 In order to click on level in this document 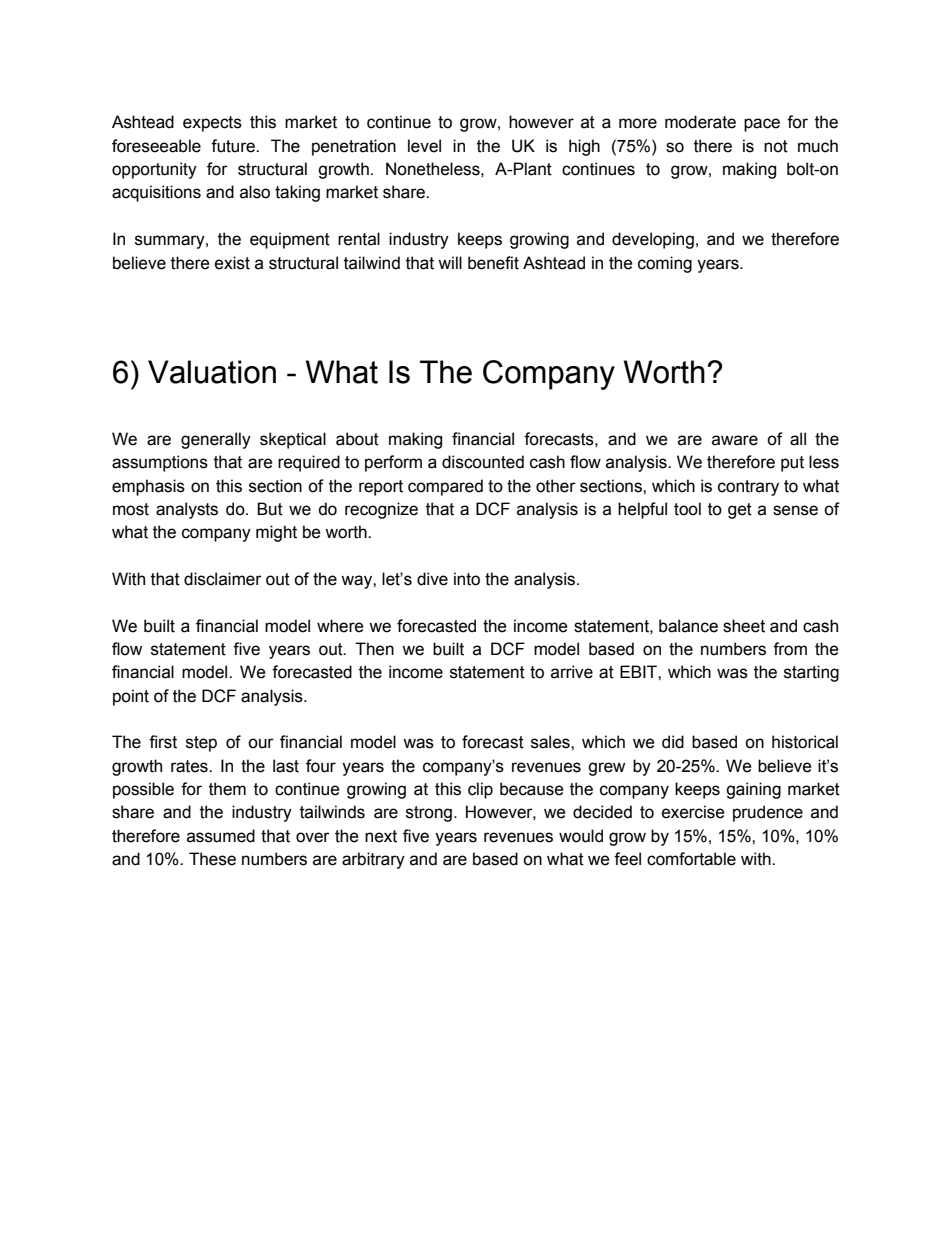, I will do `click(424, 146)`.
